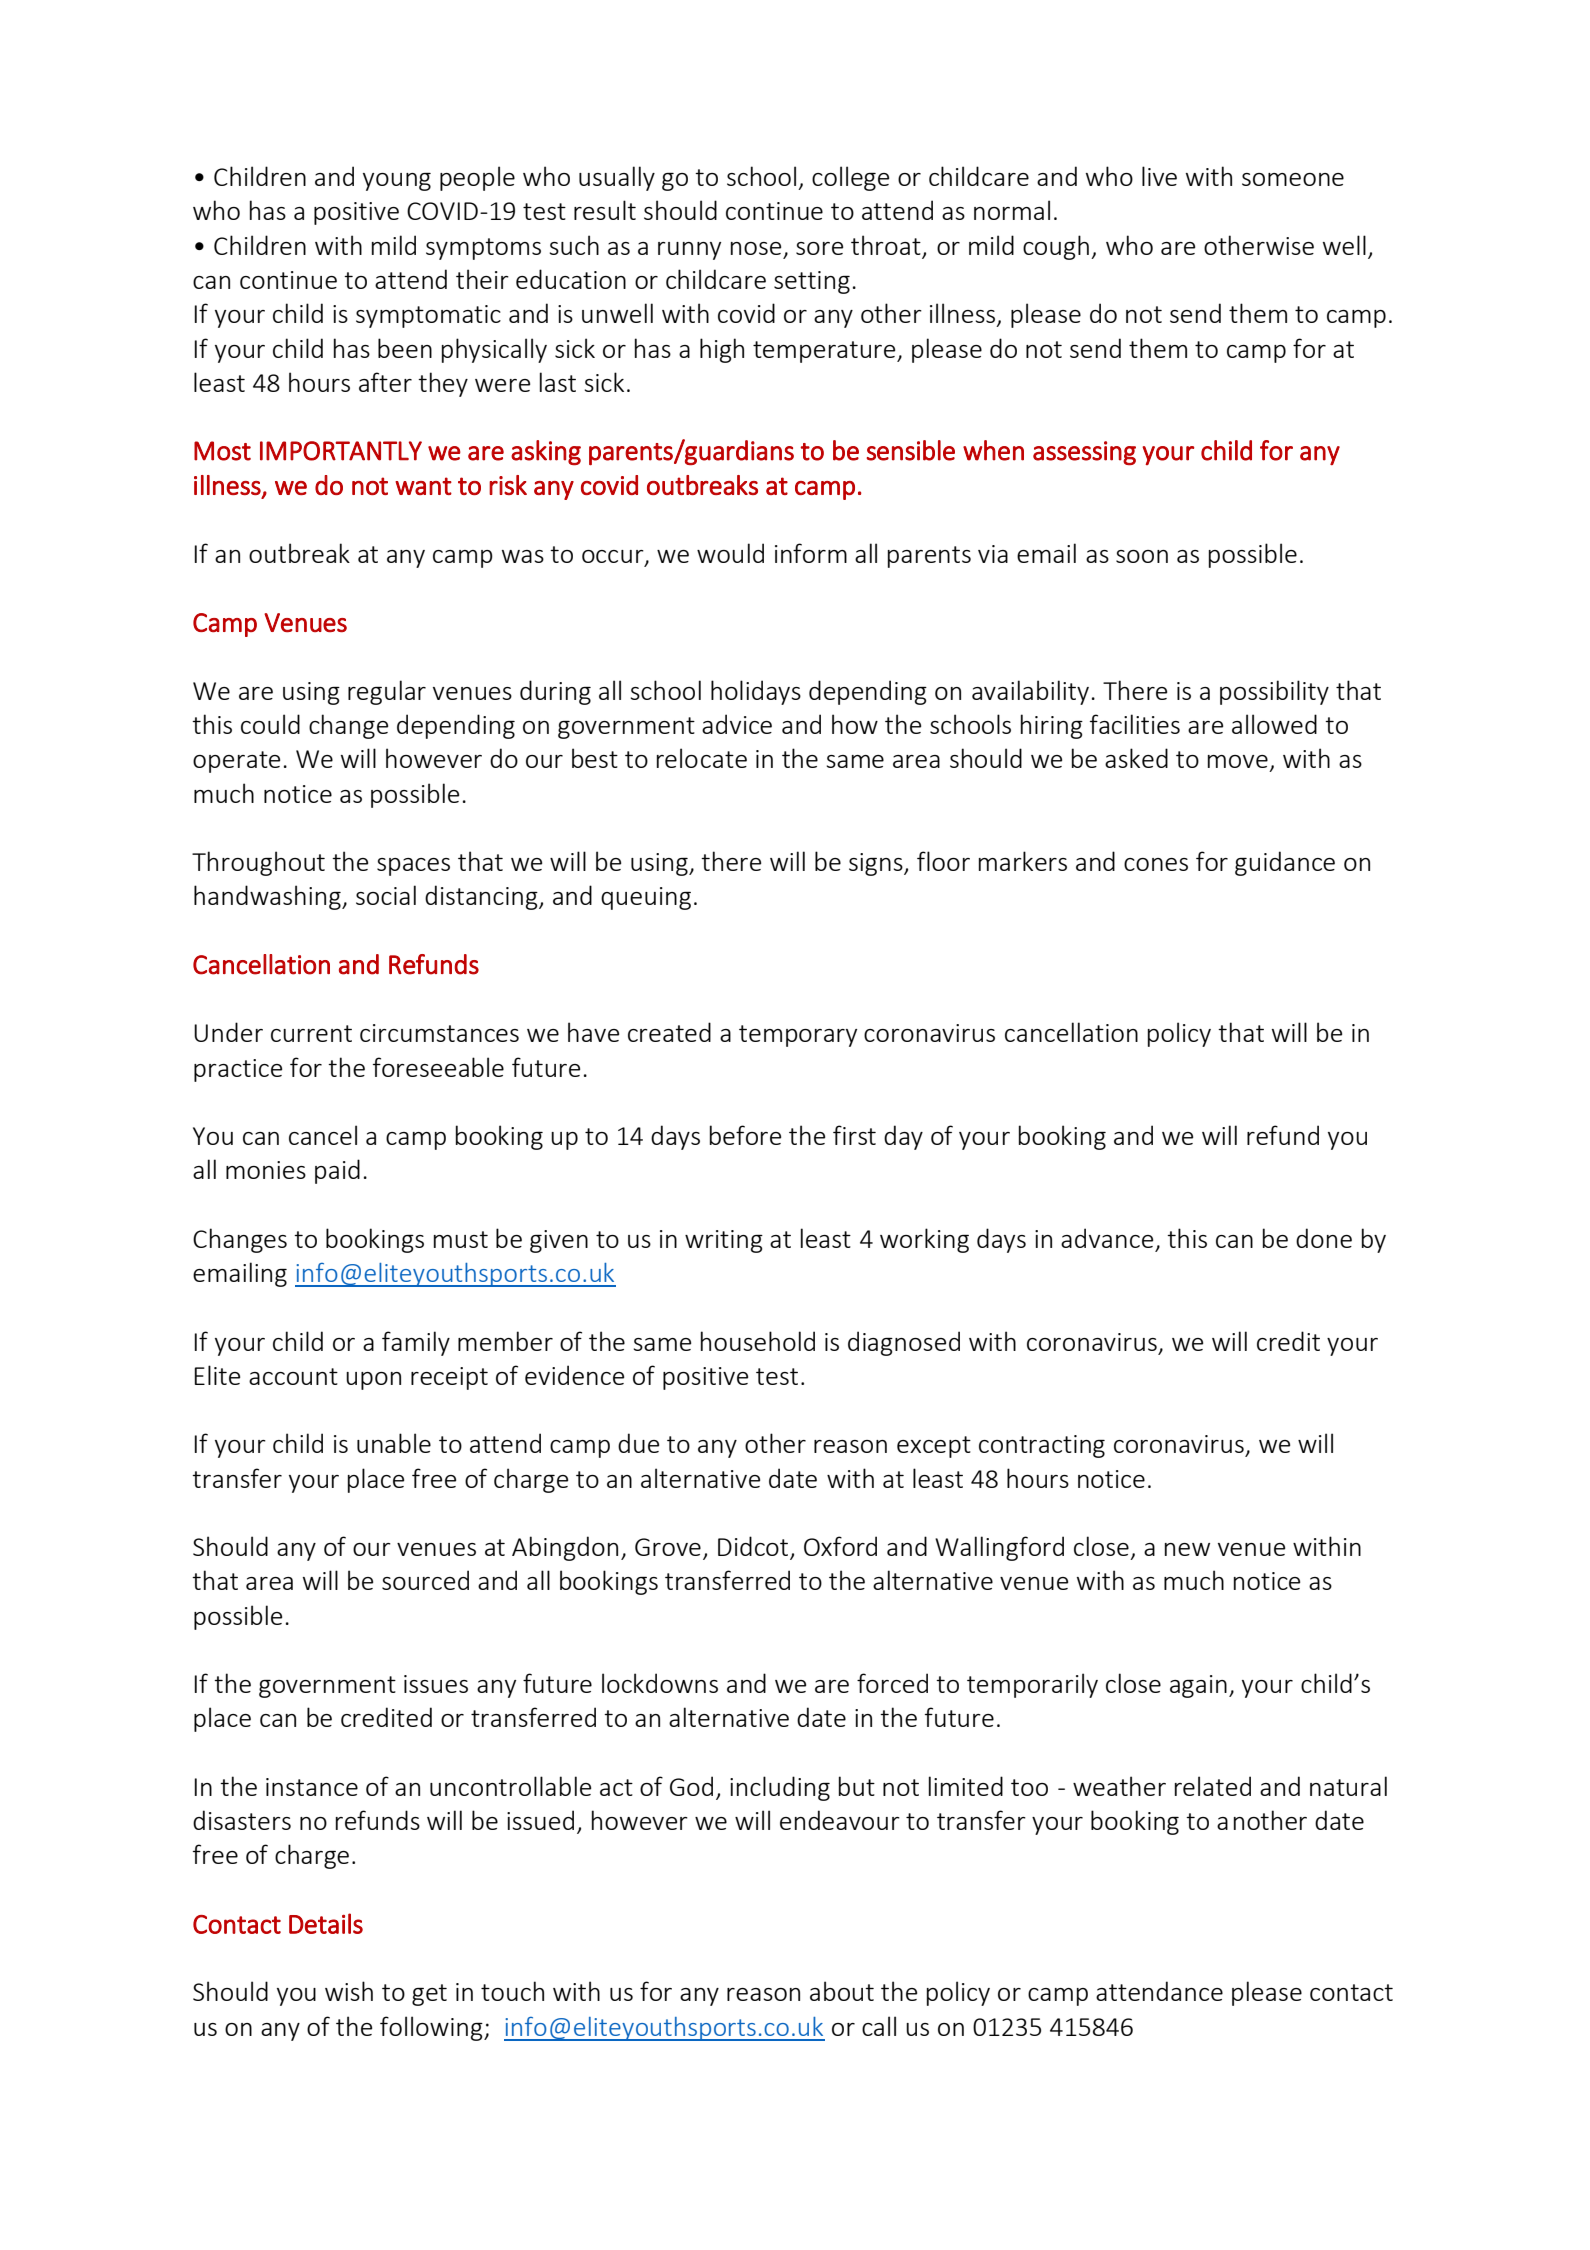 The image size is (1590, 2250). I want to click on Oxford, so click(840, 1546).
